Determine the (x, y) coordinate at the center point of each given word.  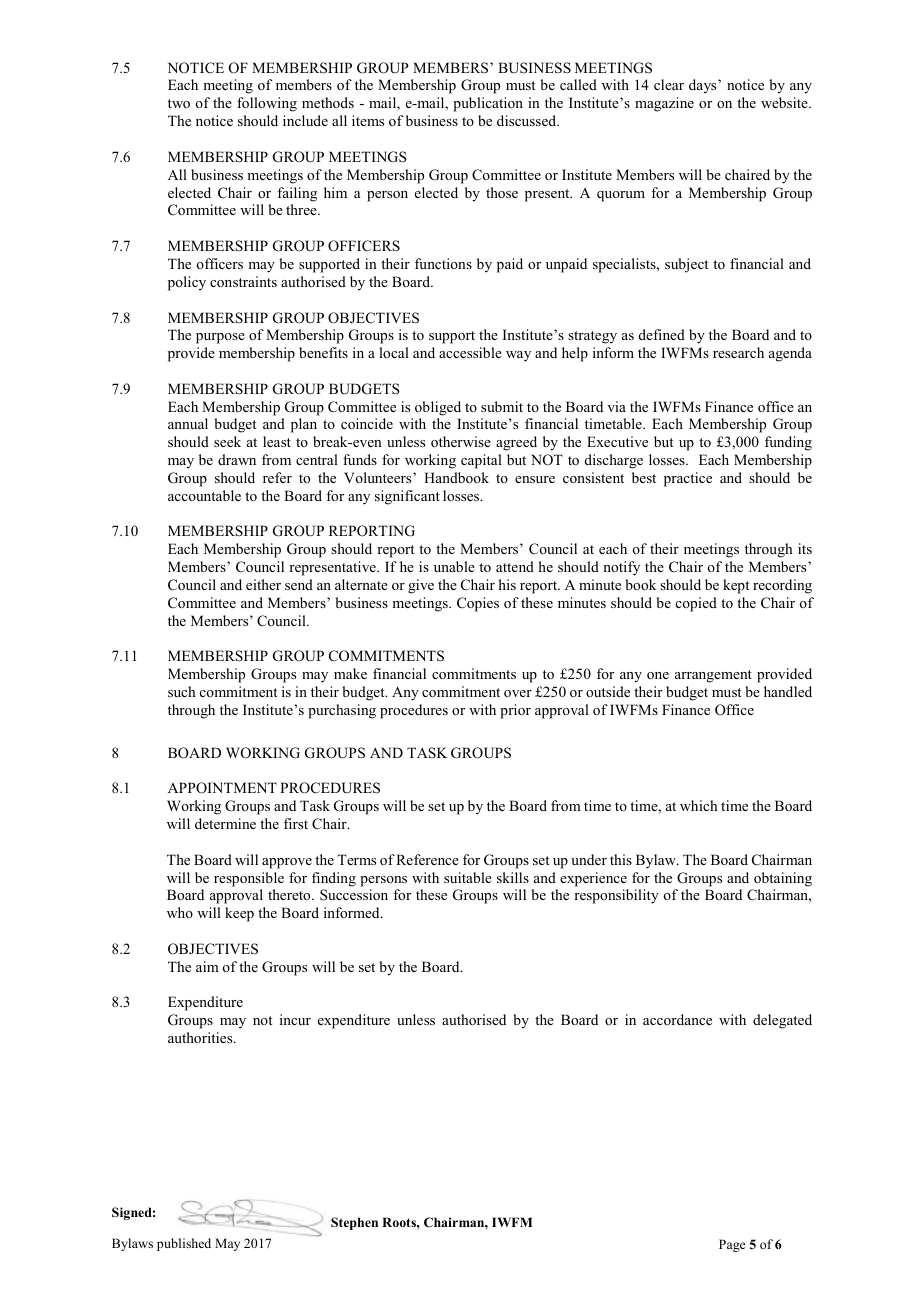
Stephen (354, 1223)
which (699, 805)
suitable (468, 877)
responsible (249, 879)
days (704, 86)
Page (732, 1245)
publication (488, 104)
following (267, 104)
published (184, 1244)
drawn (237, 459)
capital (481, 461)
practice (688, 479)
